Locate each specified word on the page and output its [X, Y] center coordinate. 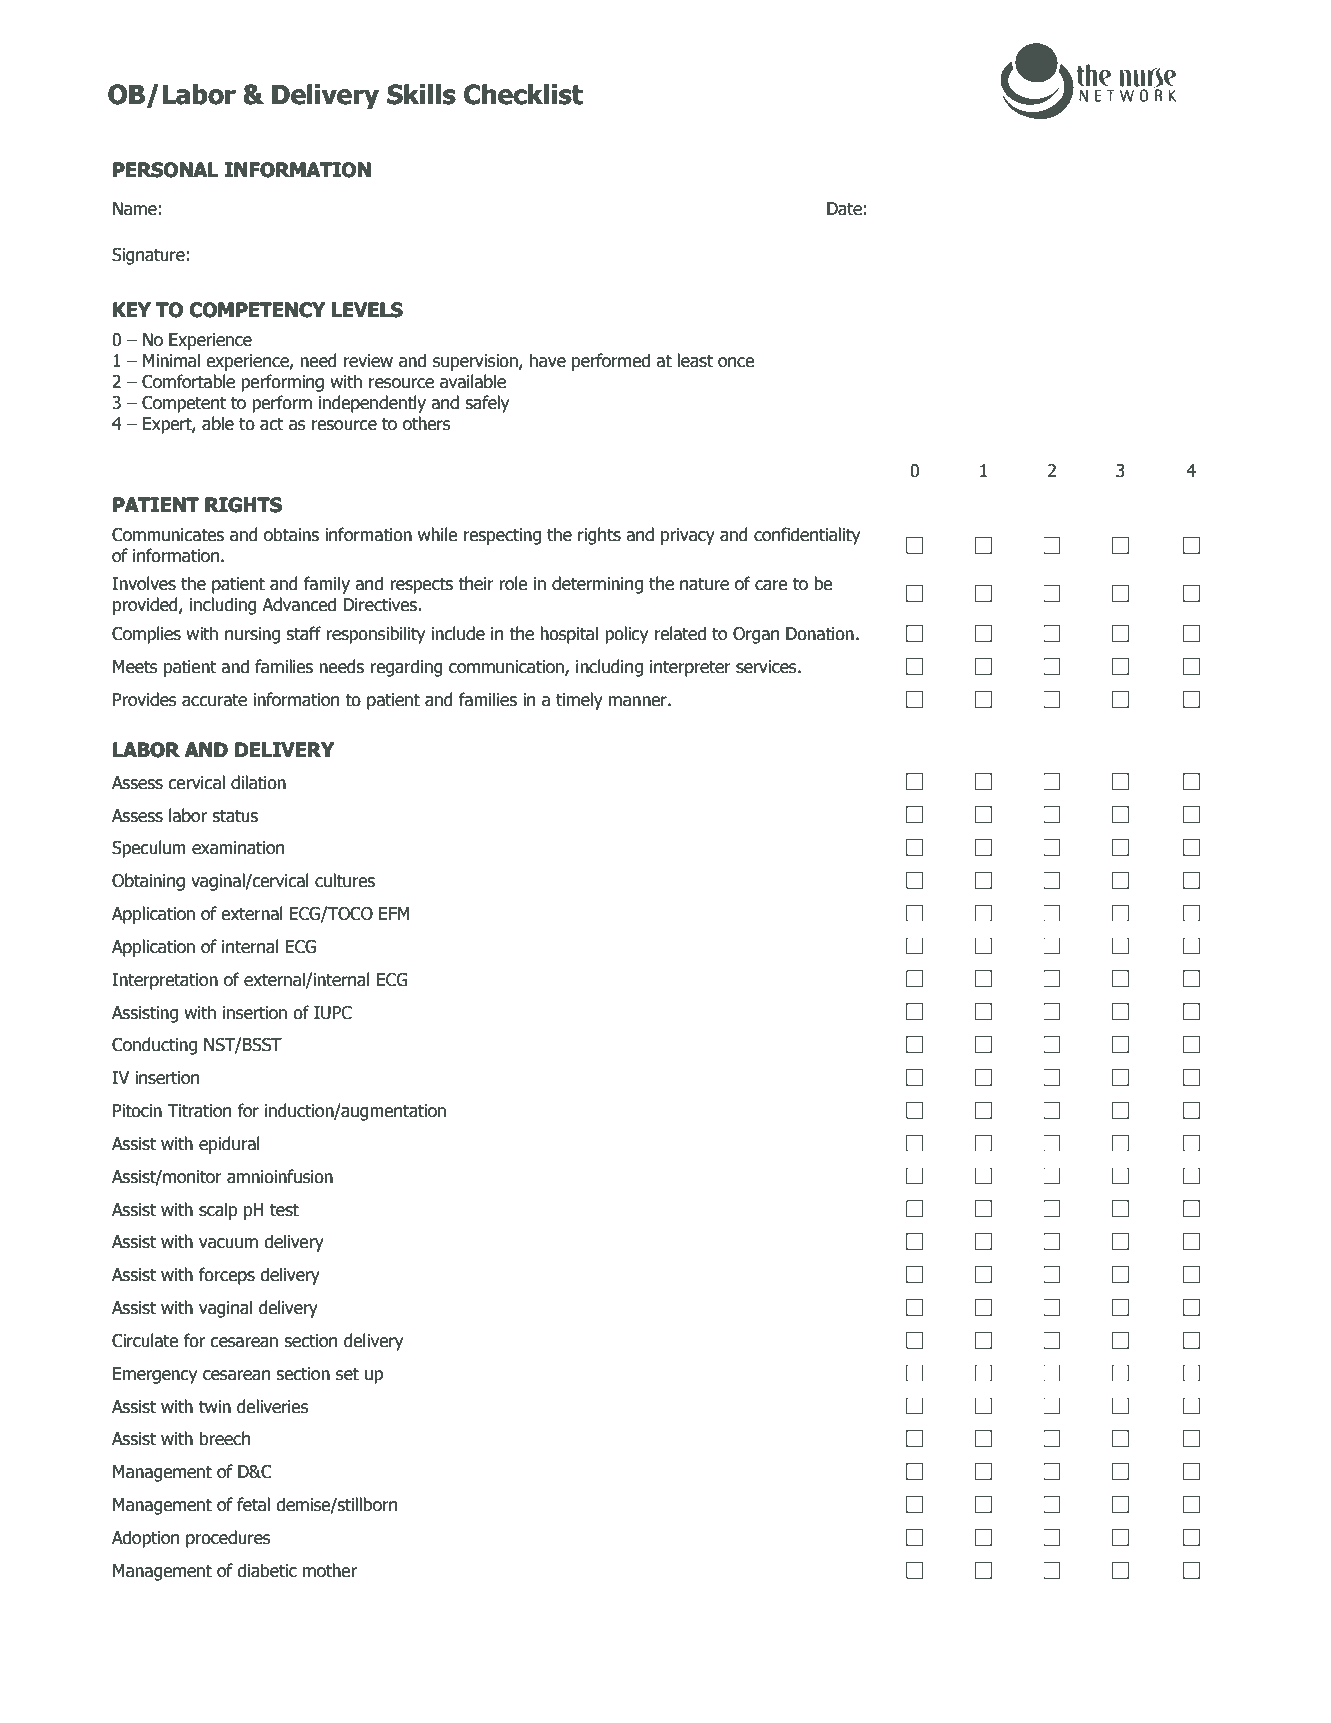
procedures [228, 1539]
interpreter [690, 668]
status [235, 816]
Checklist [523, 94]
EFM [394, 913]
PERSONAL [165, 170]
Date [844, 209]
